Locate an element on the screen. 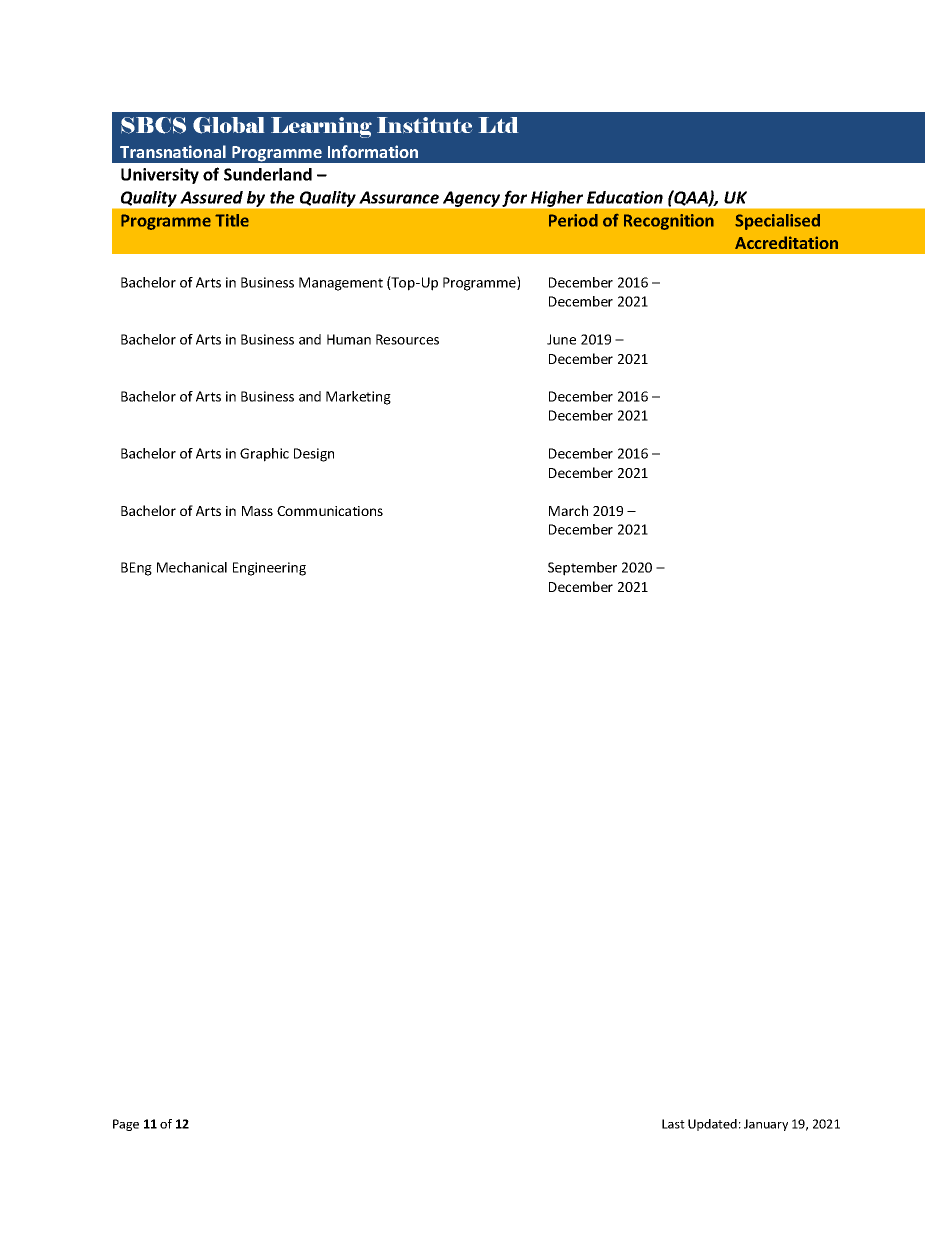 The image size is (952, 1233). Transnational is located at coordinates (173, 151).
